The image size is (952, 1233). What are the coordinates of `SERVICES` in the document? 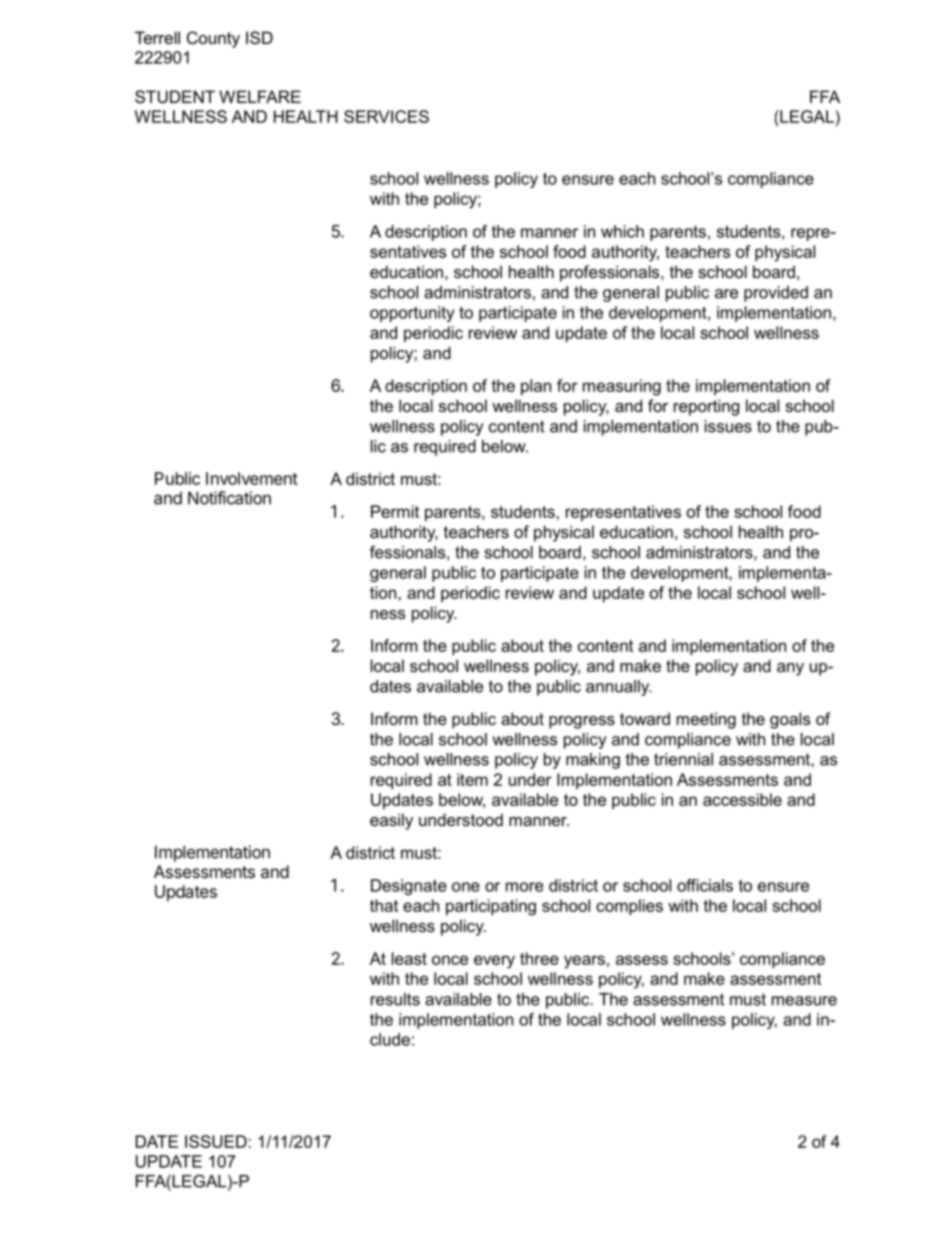 It's located at (386, 116).
